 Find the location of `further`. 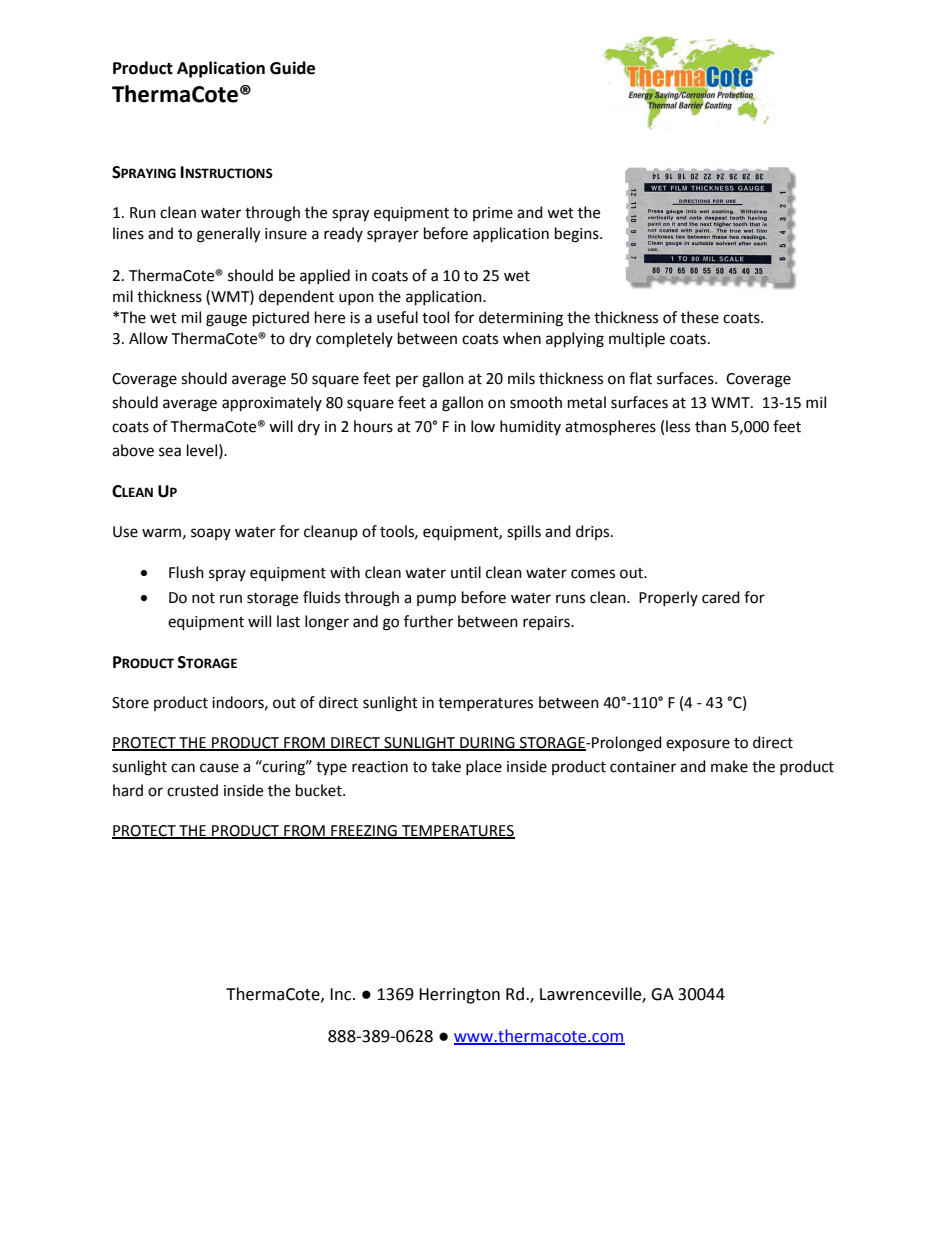

further is located at coordinates (428, 621).
